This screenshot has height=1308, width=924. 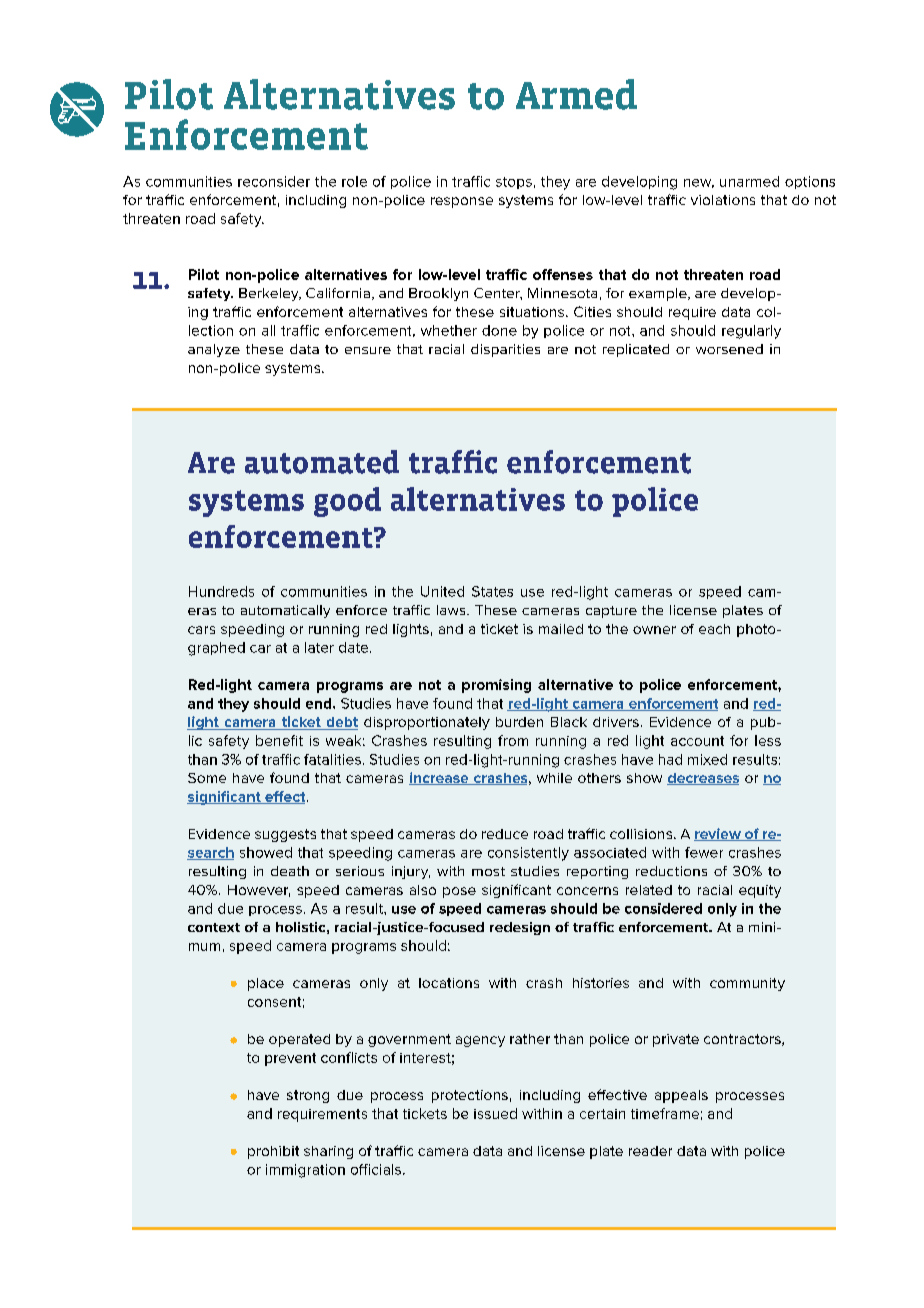 What do you see at coordinates (496, 686) in the screenshot?
I see `promising` at bounding box center [496, 686].
